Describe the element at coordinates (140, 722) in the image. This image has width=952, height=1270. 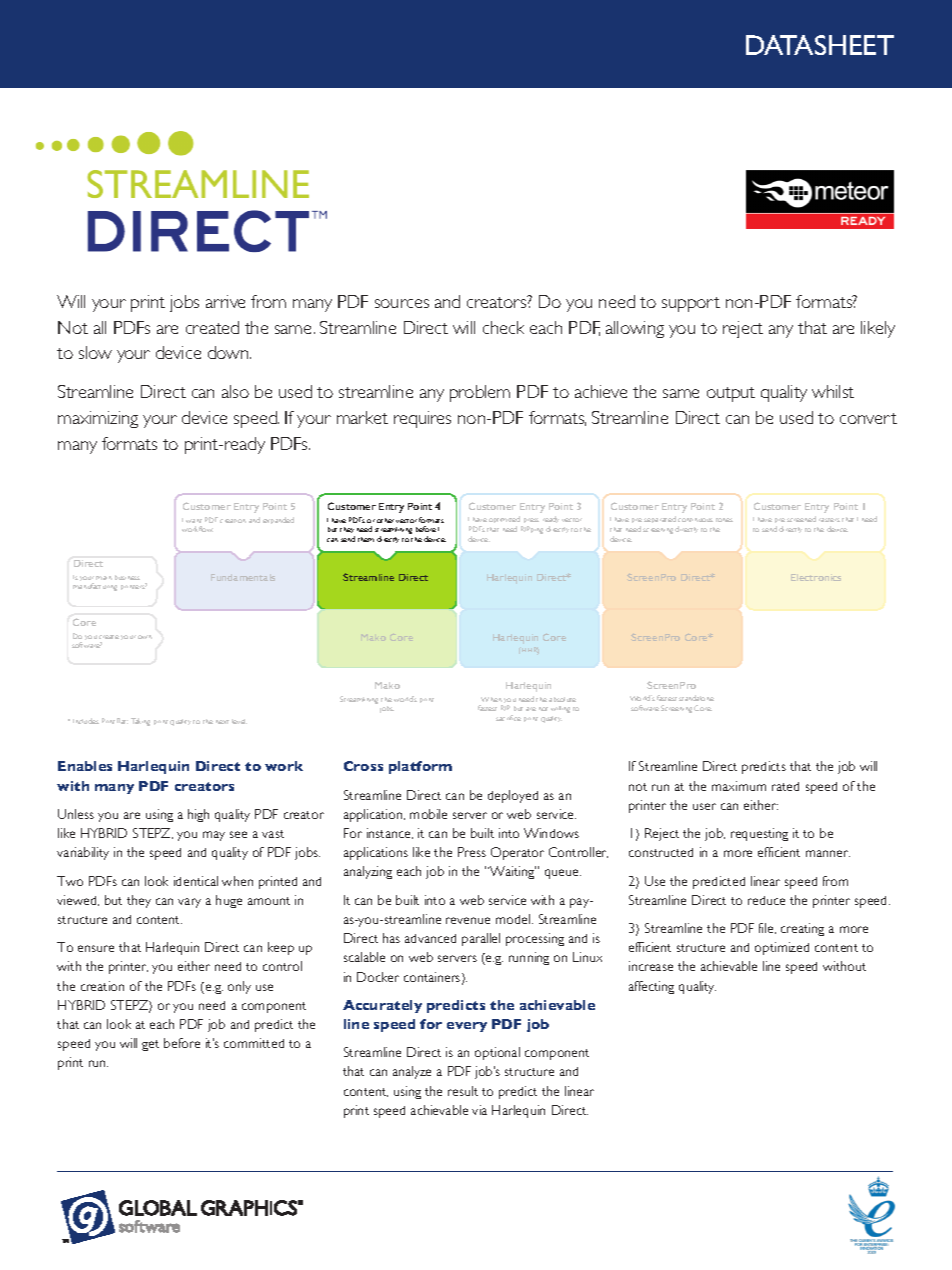
I see `Taking` at that location.
